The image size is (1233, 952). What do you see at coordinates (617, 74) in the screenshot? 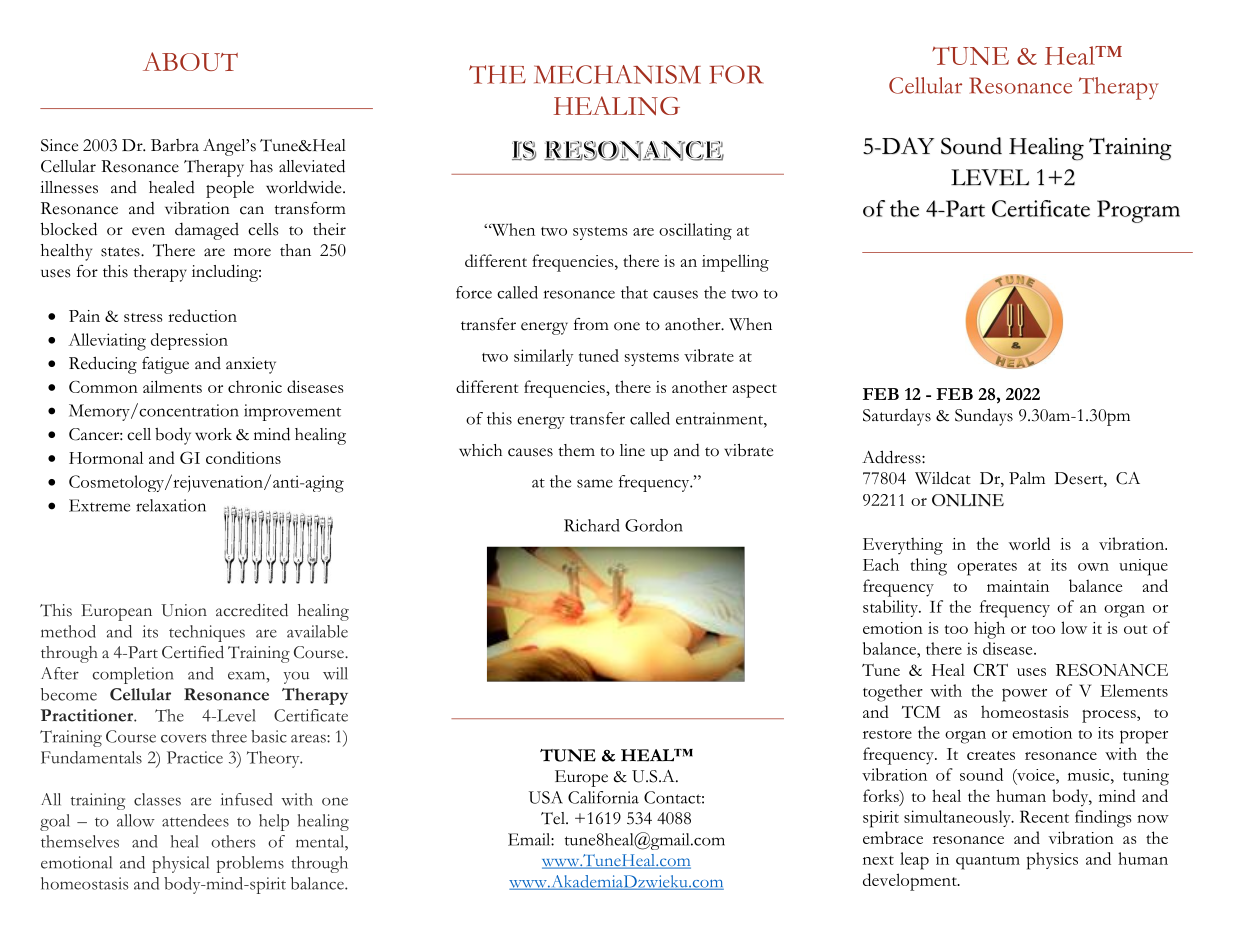
I see `MECHANISM` at bounding box center [617, 74].
